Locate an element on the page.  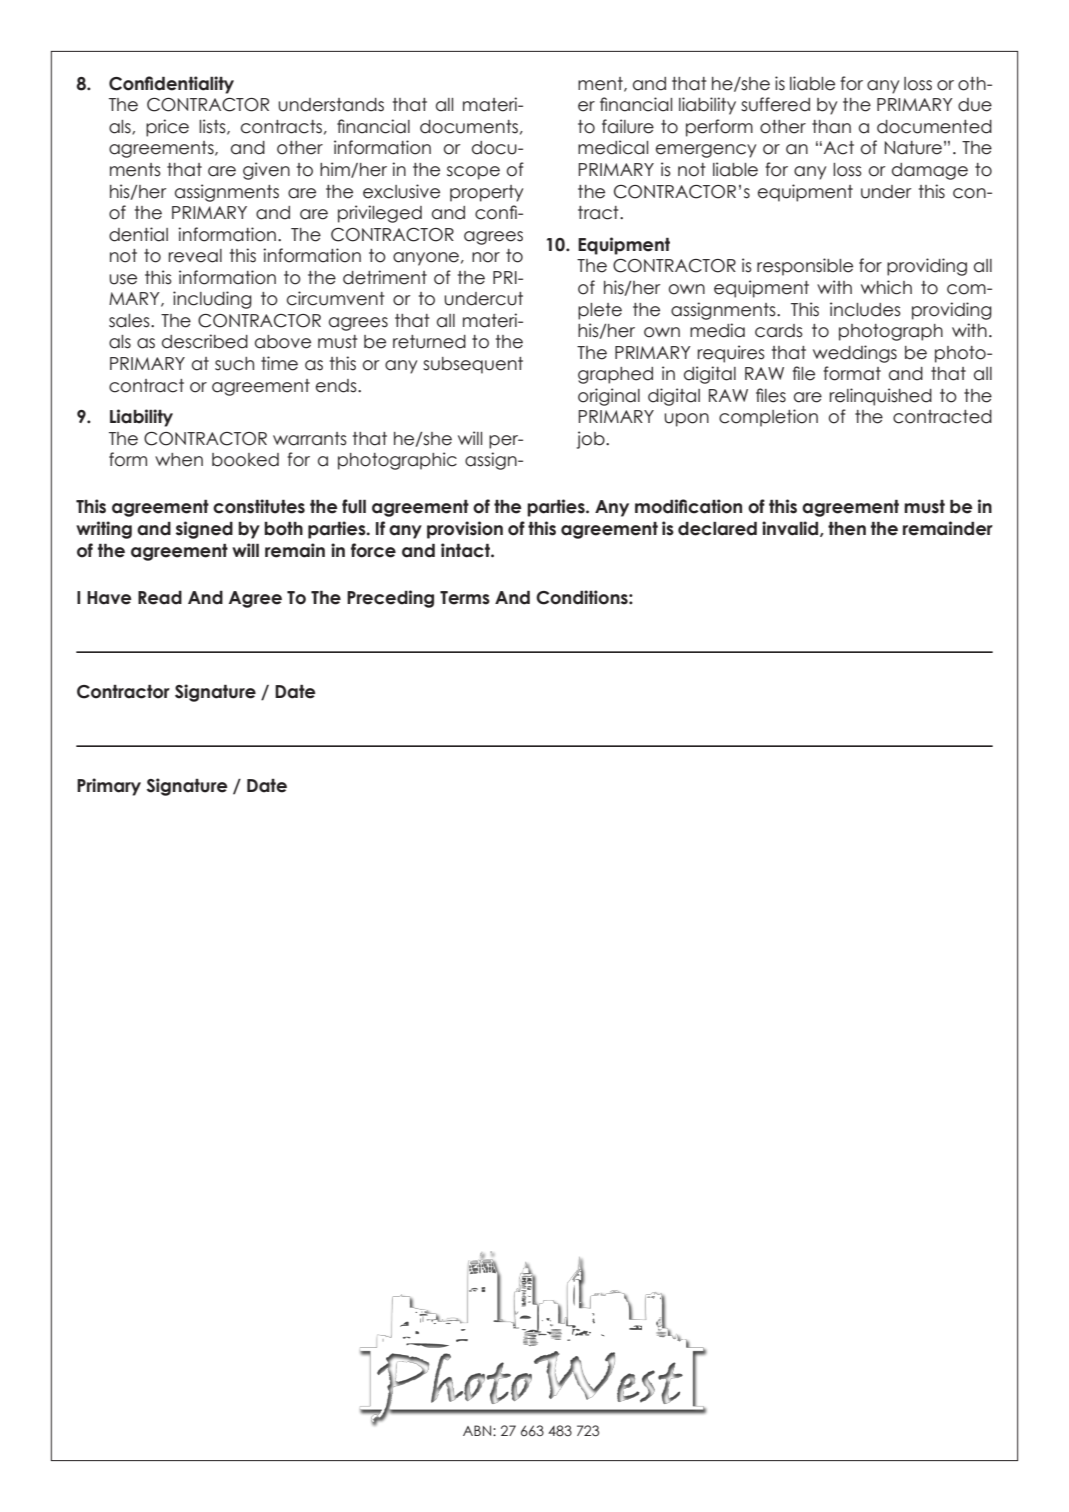
than is located at coordinates (831, 127).
